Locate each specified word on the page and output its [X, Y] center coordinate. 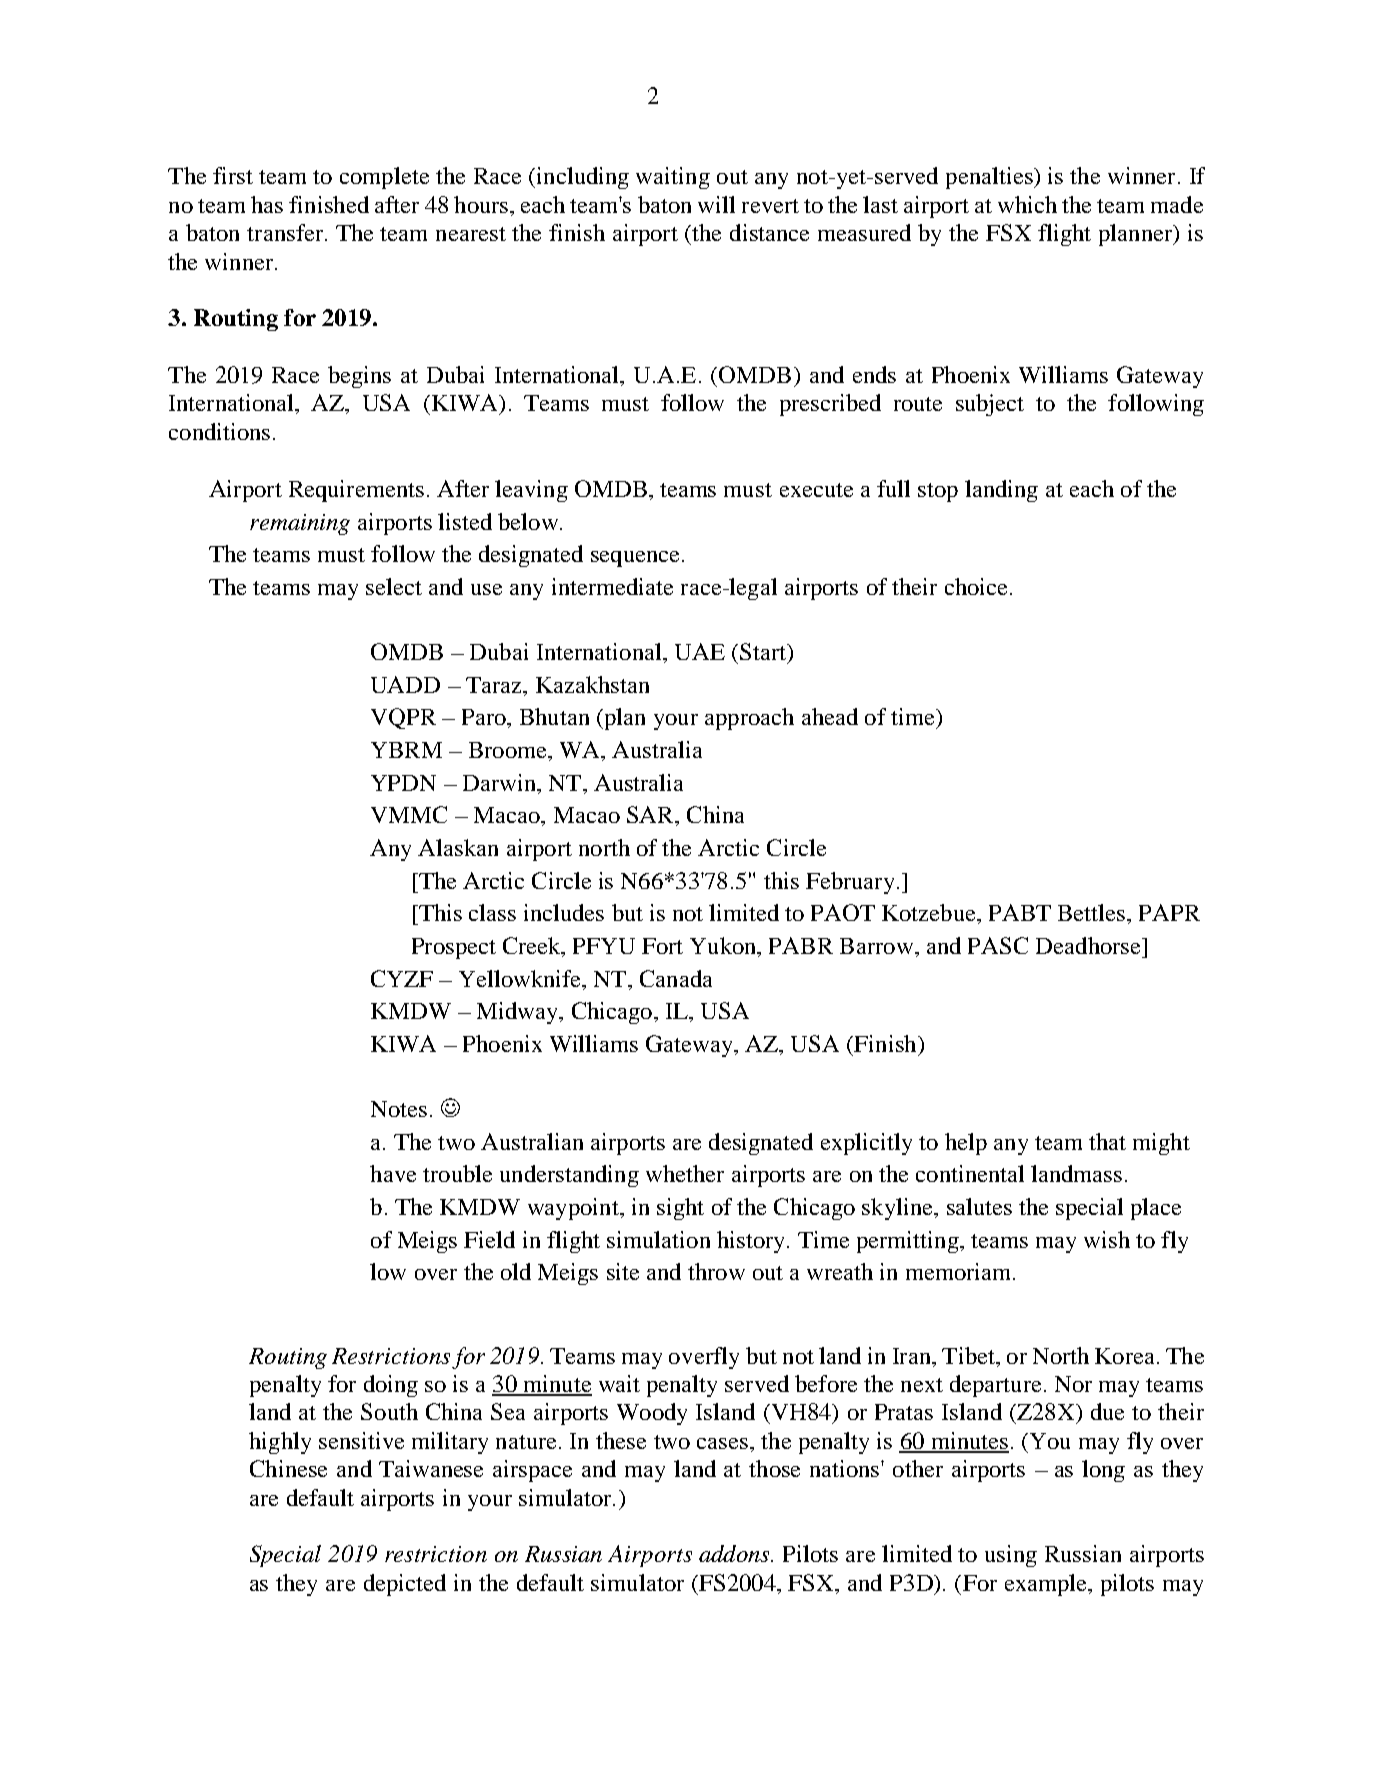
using [1011, 1556]
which [1027, 204]
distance [769, 232]
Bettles [1093, 912]
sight [680, 1209]
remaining [300, 524]
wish [1107, 1239]
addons [735, 1553]
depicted [405, 1585]
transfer [285, 232]
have [393, 1173]
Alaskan [458, 847]
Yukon [724, 947]
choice [976, 586]
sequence [635, 559]
